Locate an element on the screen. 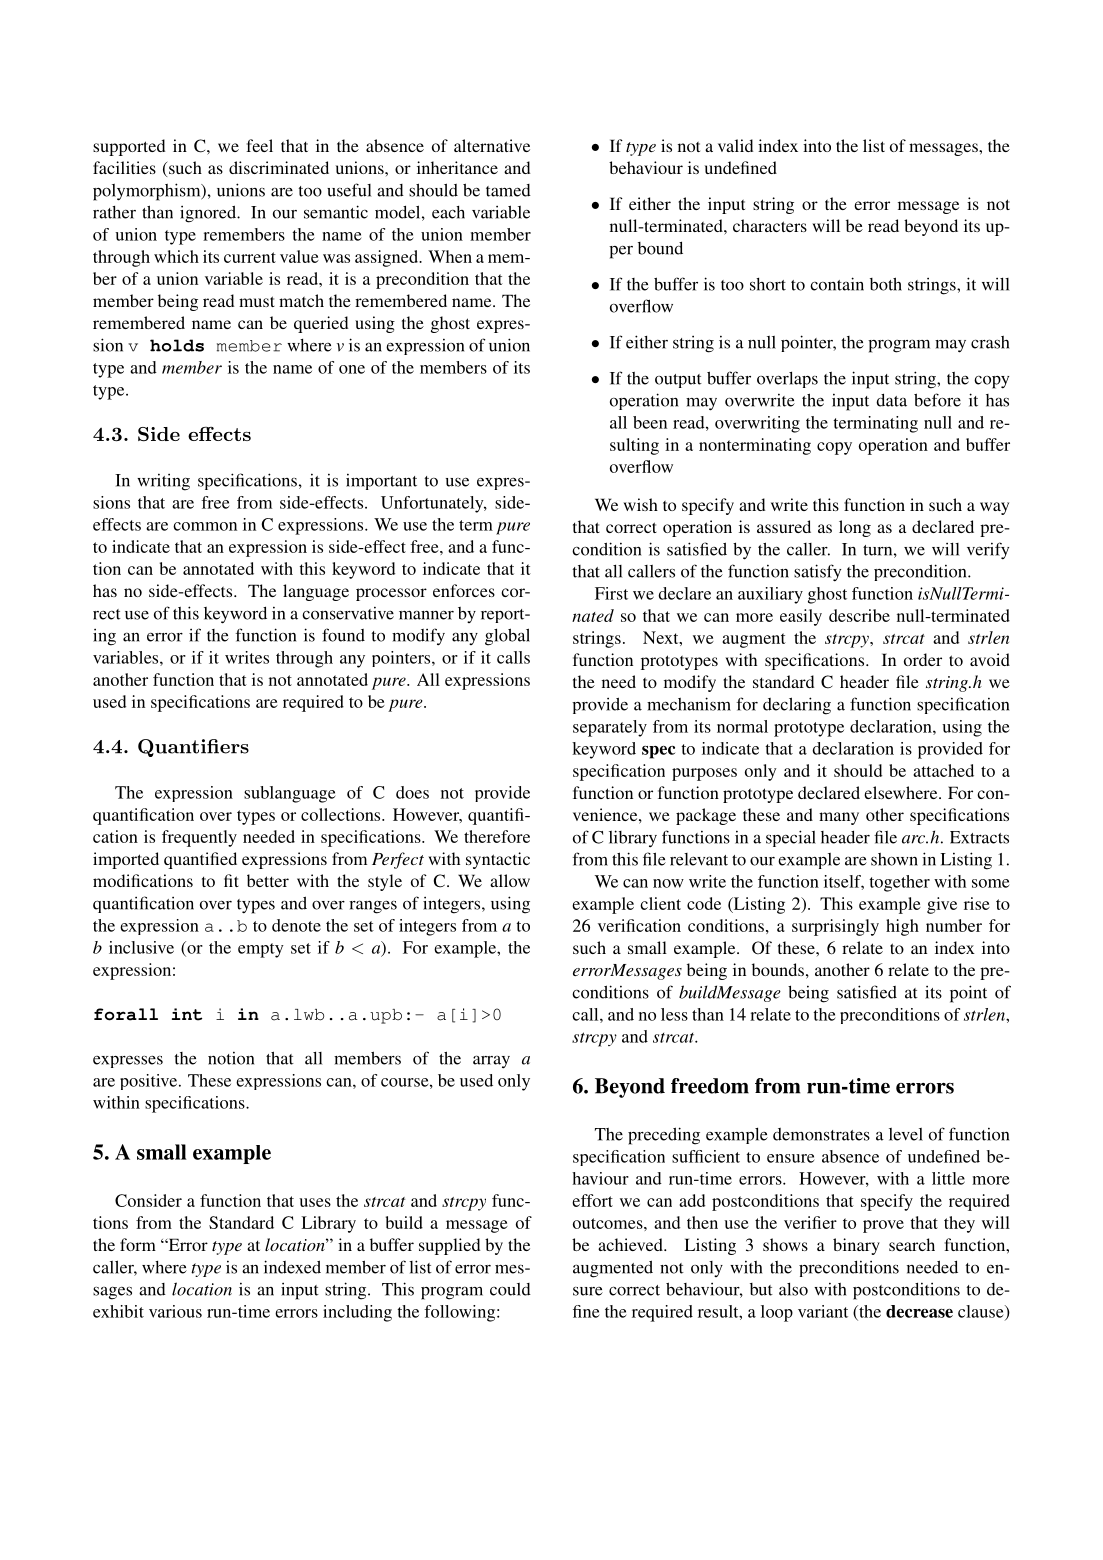 The height and width of the screenshot is (1560, 1103). various is located at coordinates (175, 1311).
